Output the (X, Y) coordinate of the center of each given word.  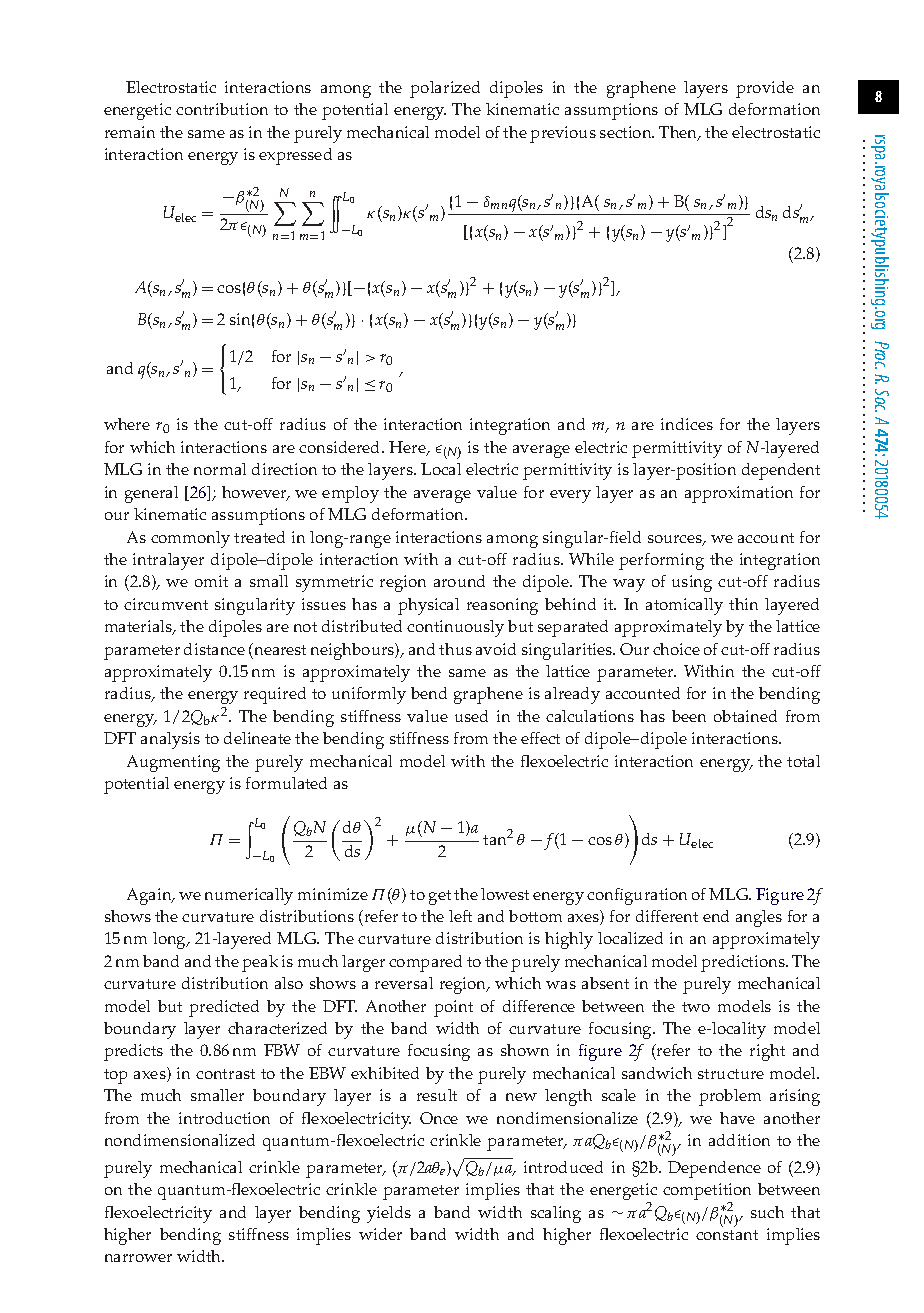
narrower (138, 1258)
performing (661, 561)
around (459, 581)
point (453, 1008)
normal (220, 469)
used (471, 716)
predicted (224, 1008)
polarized (445, 89)
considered (341, 447)
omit (211, 581)
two (696, 1007)
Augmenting (173, 763)
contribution (222, 109)
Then (679, 133)
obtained (745, 716)
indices (687, 424)
